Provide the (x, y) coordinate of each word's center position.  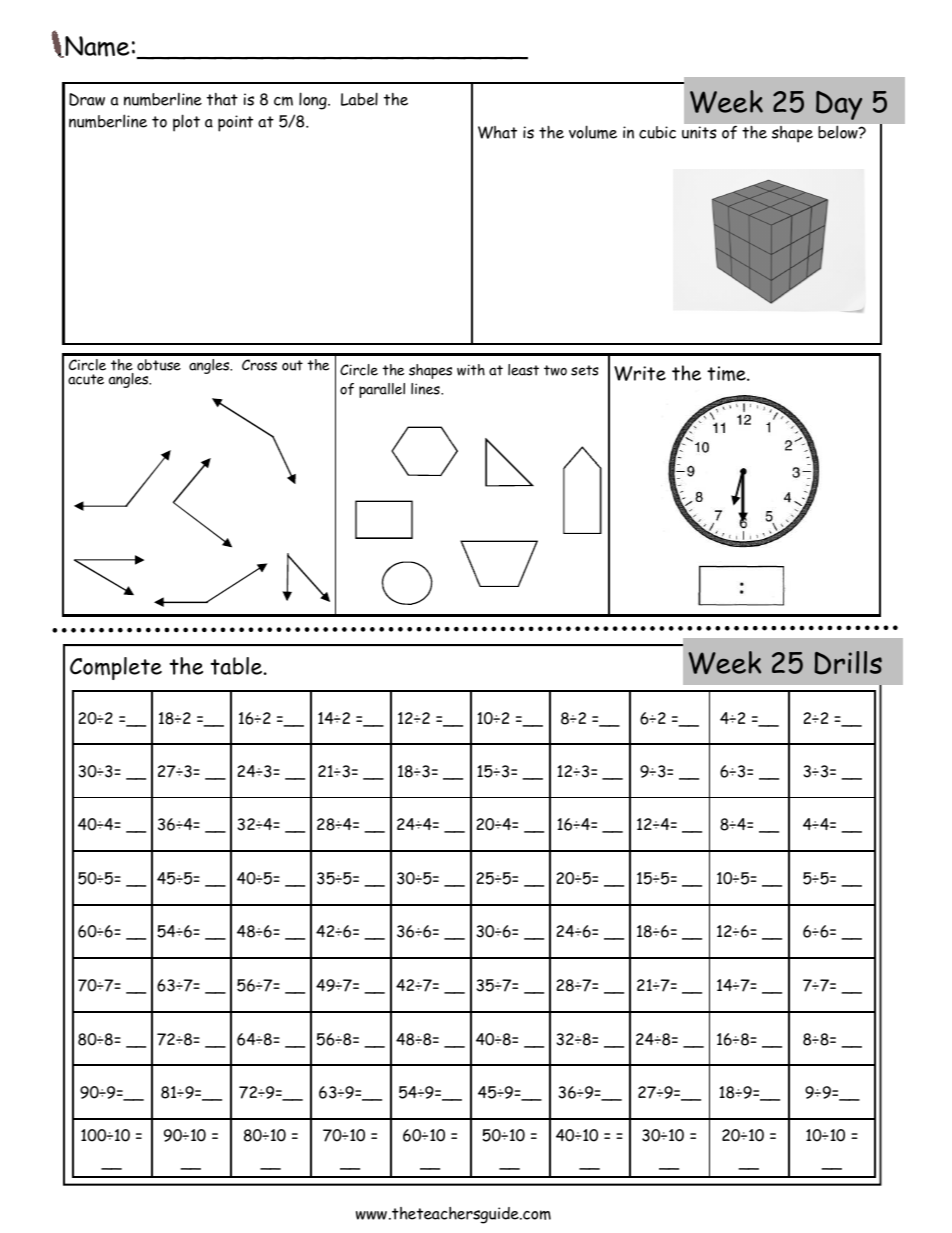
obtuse (159, 365)
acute (86, 379)
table (236, 666)
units (699, 132)
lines (426, 389)
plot (186, 123)
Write (640, 373)
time (727, 373)
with (471, 370)
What (497, 132)
